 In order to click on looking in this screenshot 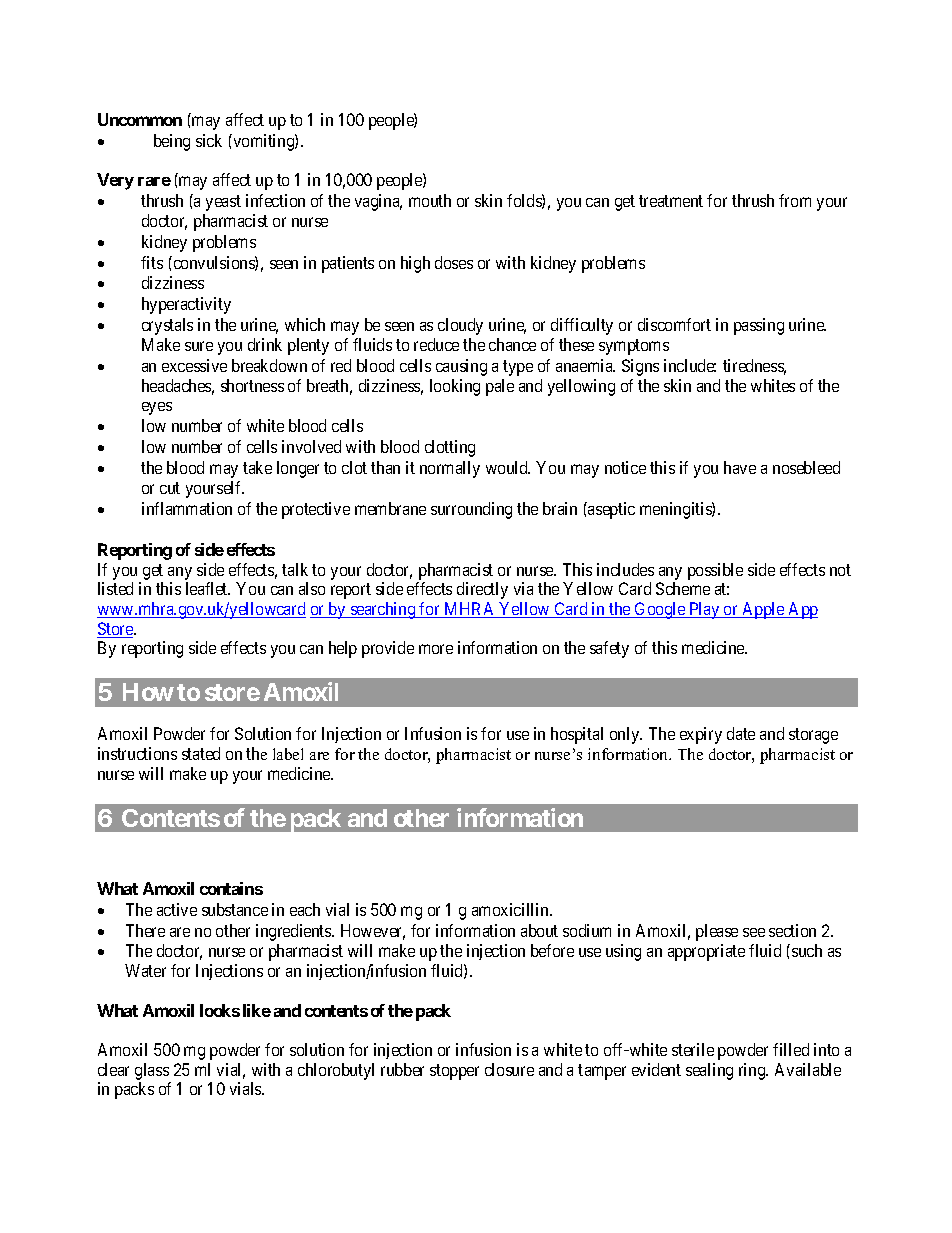, I will do `click(455, 387)`.
